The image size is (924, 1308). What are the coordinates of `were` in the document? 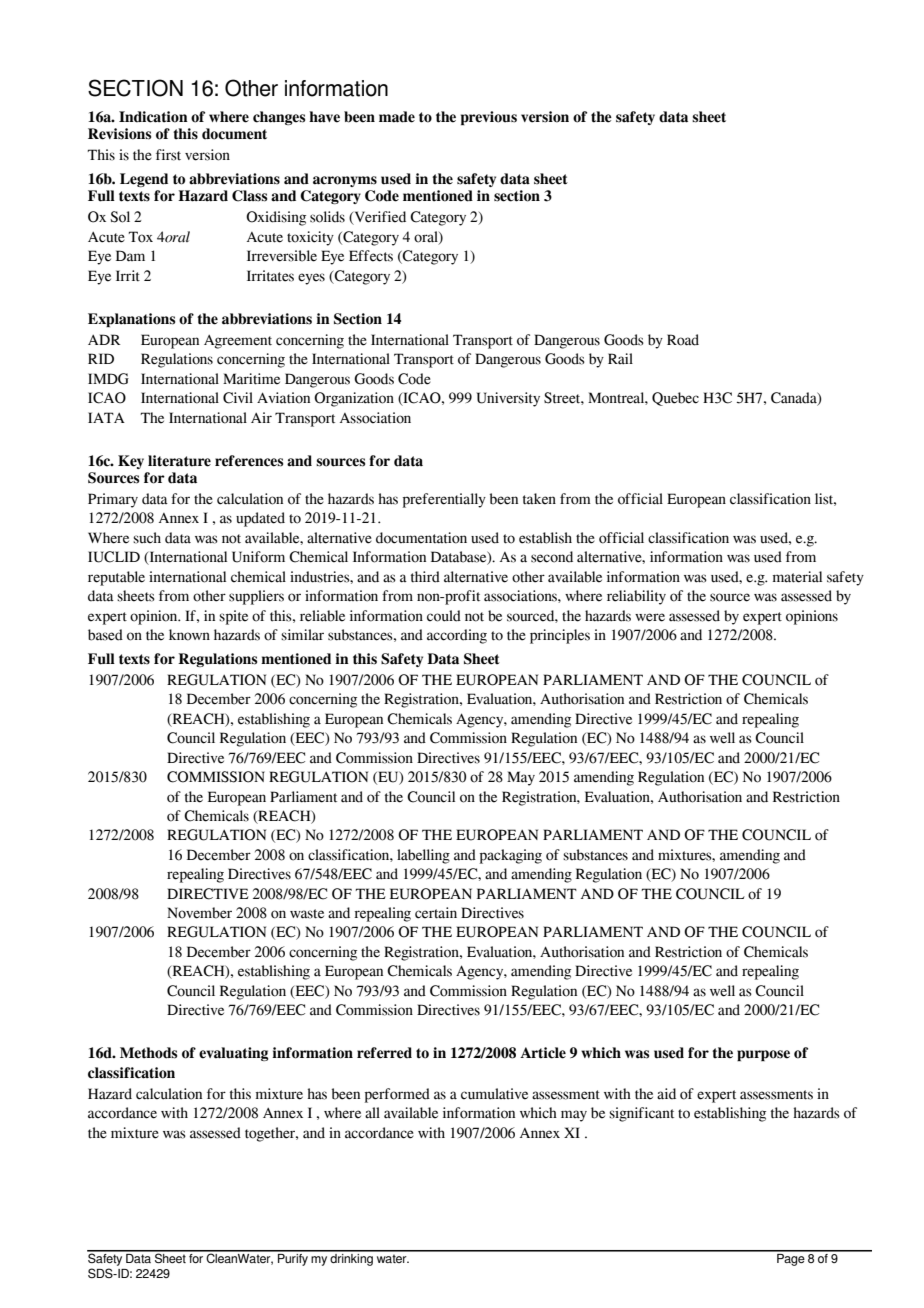 It's located at (650, 617).
